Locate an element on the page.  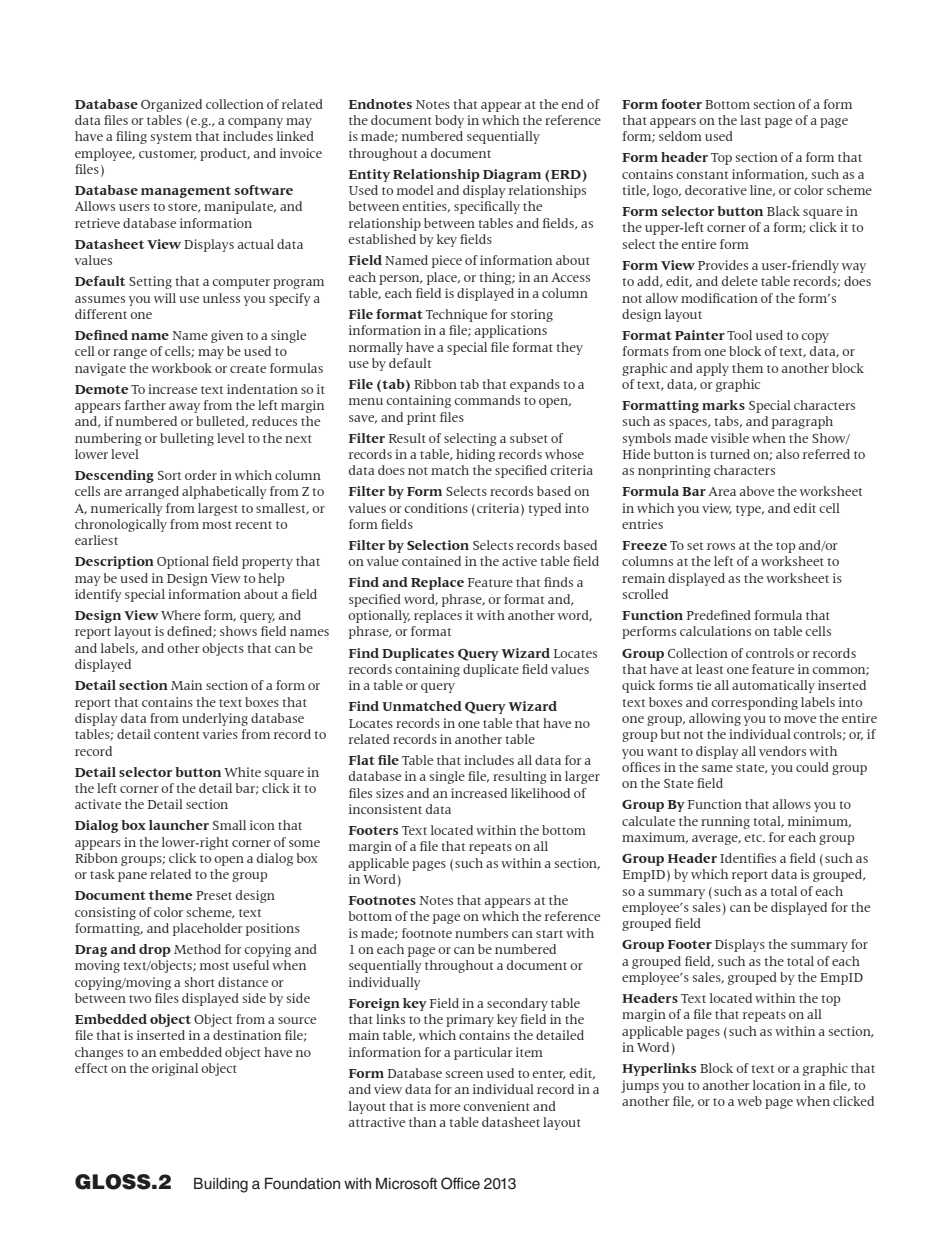
calculations is located at coordinates (715, 631).
